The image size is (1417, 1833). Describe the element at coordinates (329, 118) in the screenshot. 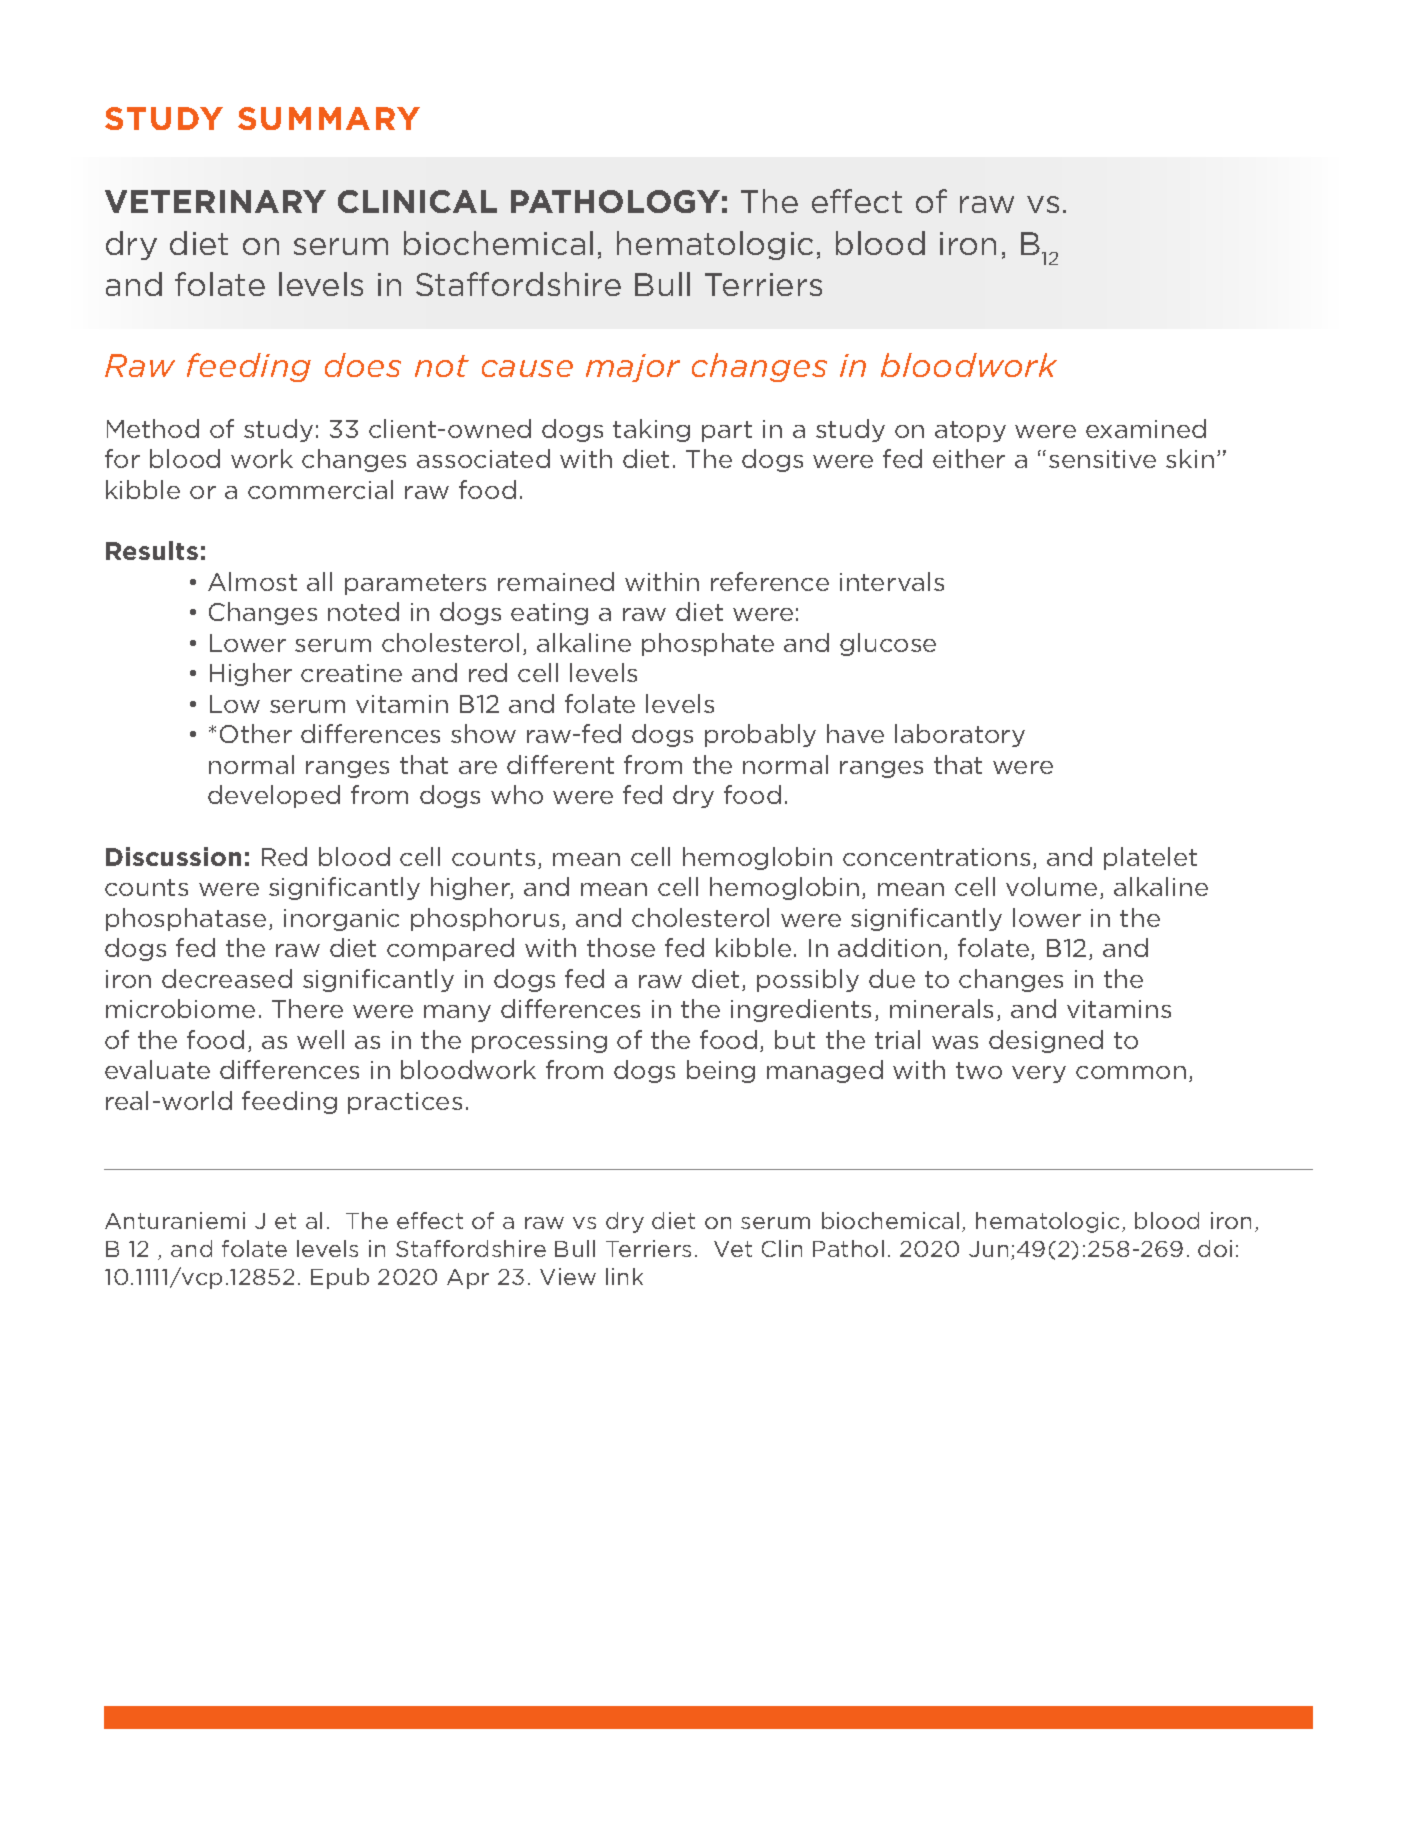

I see `SUMMARY` at that location.
